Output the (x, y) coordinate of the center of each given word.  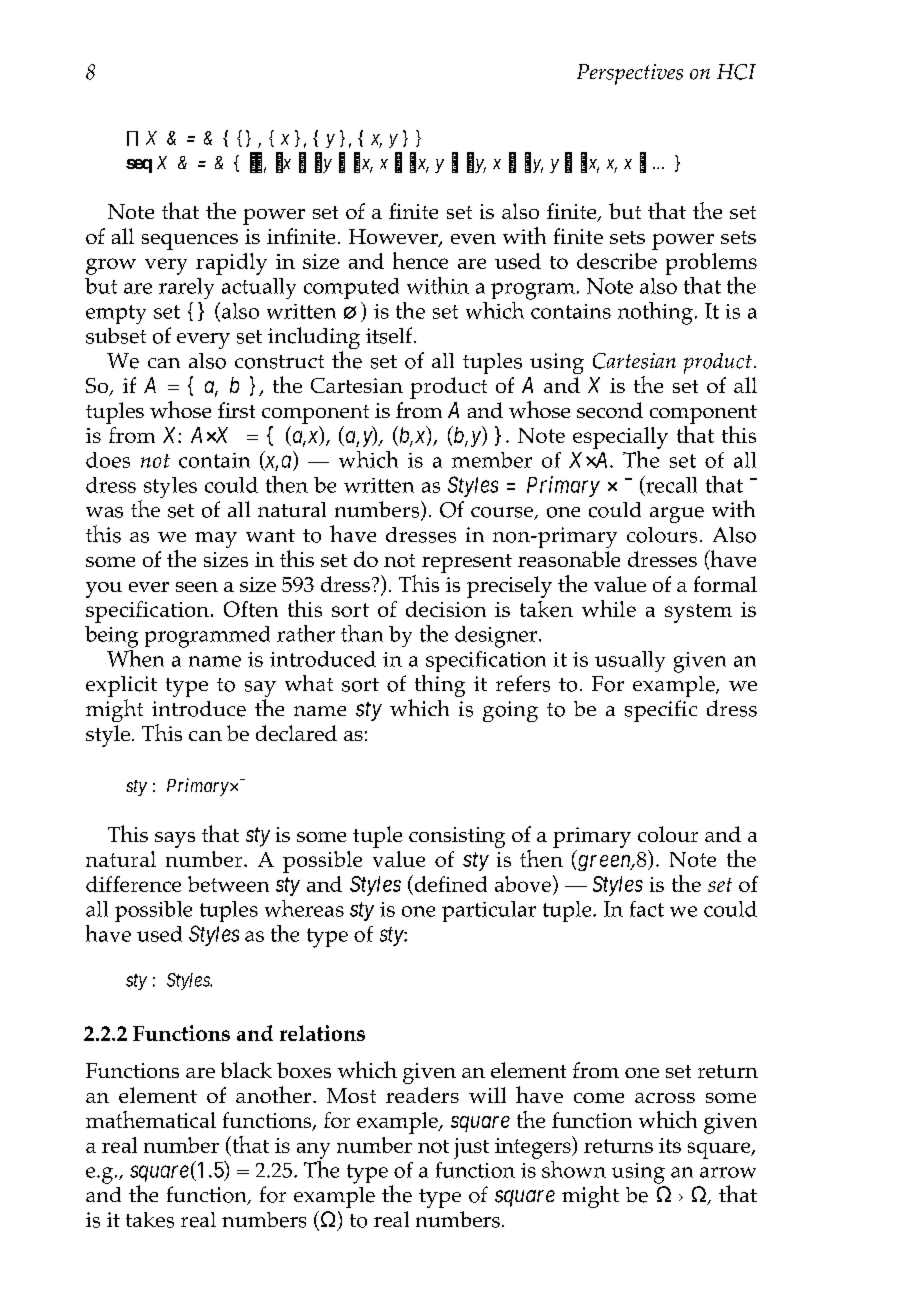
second (610, 410)
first (236, 410)
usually (630, 661)
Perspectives (630, 74)
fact (647, 909)
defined (451, 884)
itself (390, 335)
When (135, 657)
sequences (190, 242)
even (473, 239)
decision (446, 609)
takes (150, 1220)
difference (133, 884)
